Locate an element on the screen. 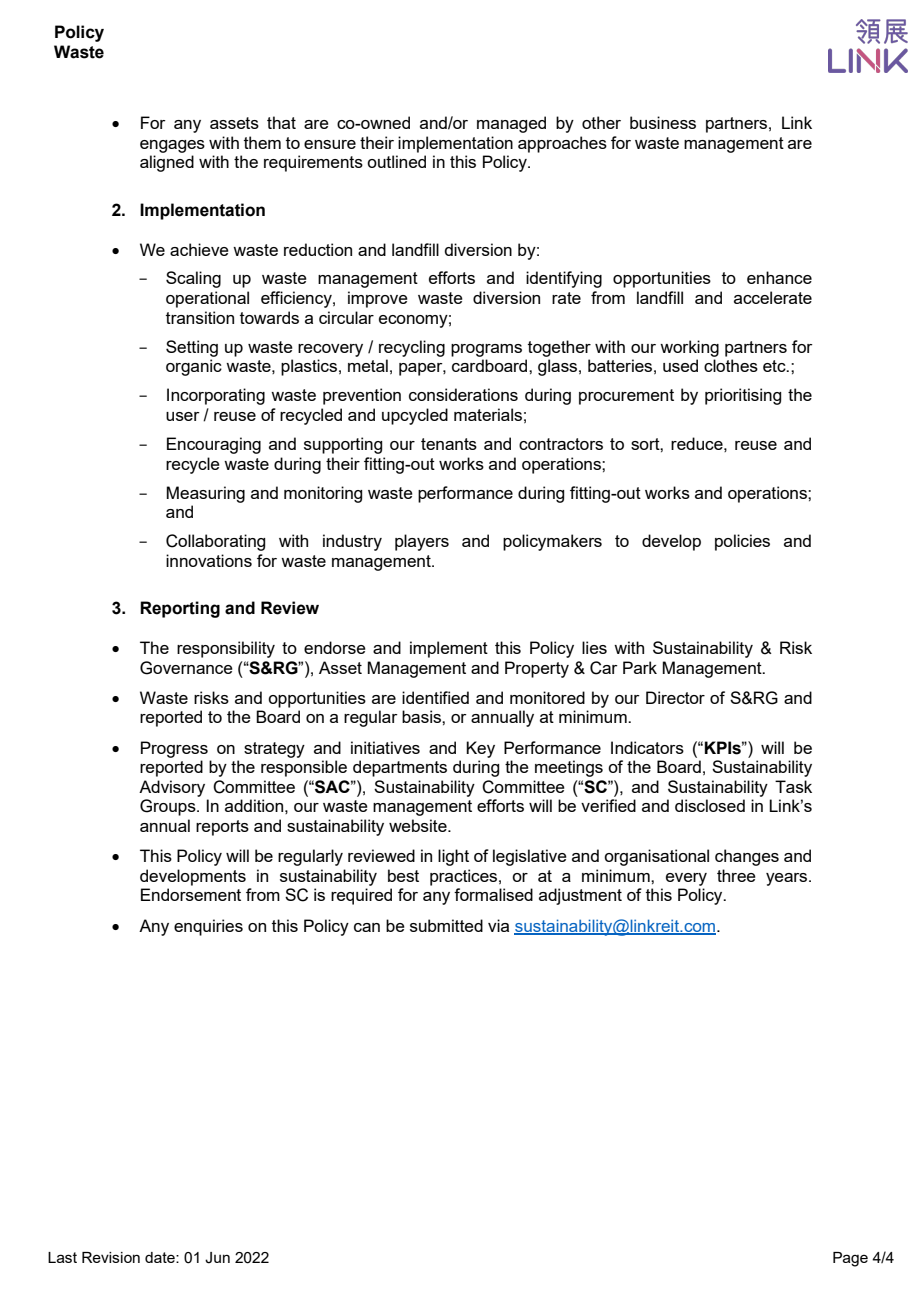 The image size is (924, 1308). Governance is located at coordinates (186, 668).
